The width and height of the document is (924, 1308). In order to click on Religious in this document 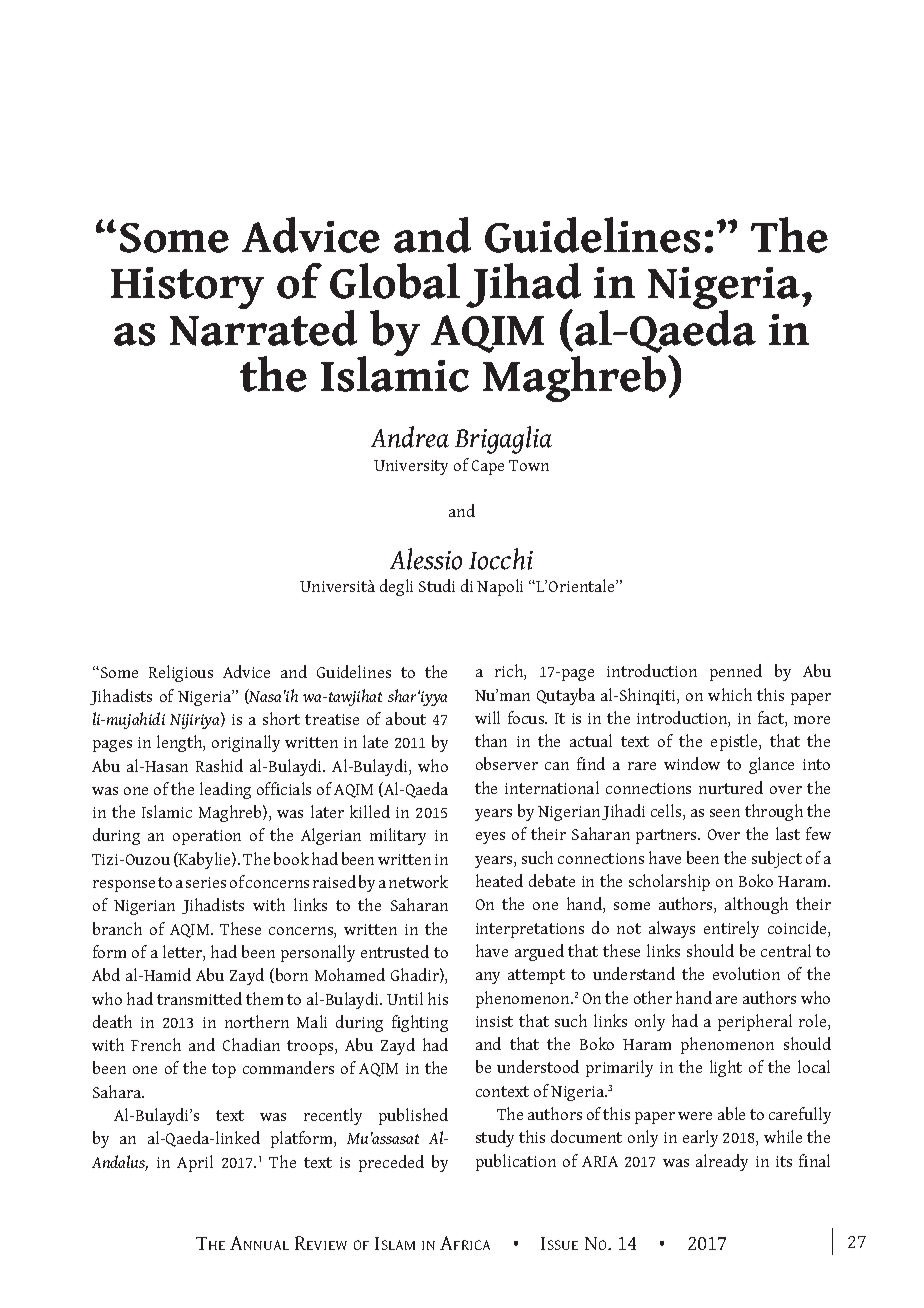, I will do `click(181, 673)`.
